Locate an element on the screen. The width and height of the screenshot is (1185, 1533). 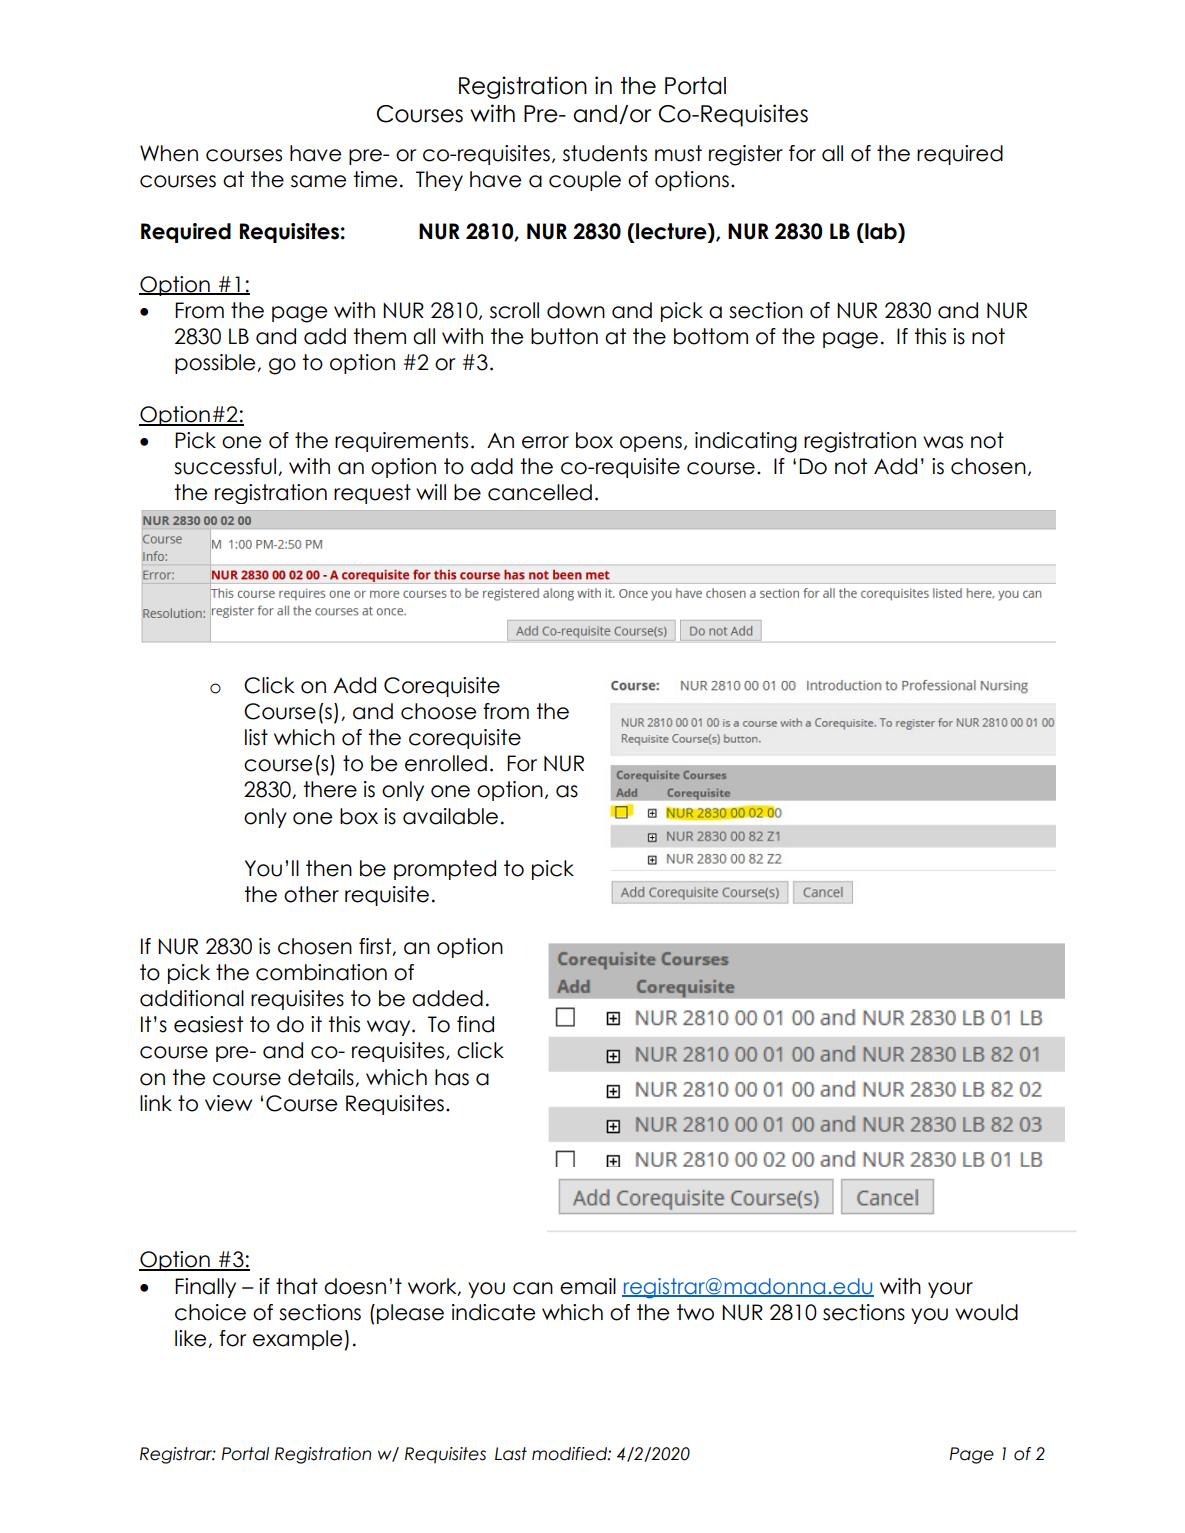
register is located at coordinates (746, 155).
